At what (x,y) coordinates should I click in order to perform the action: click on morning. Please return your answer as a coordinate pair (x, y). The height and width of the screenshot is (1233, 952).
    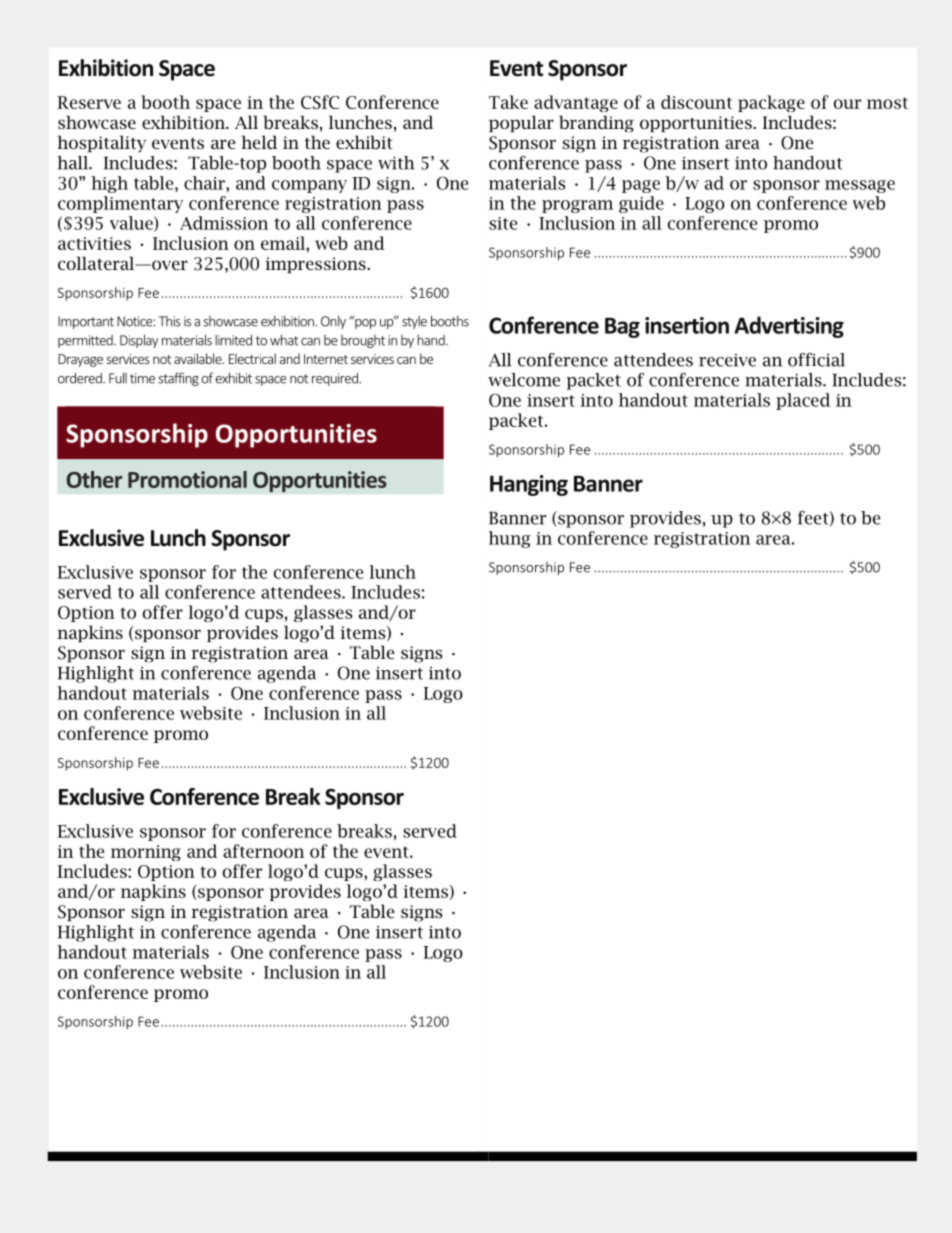
    Looking at the image, I should click on (146, 853).
